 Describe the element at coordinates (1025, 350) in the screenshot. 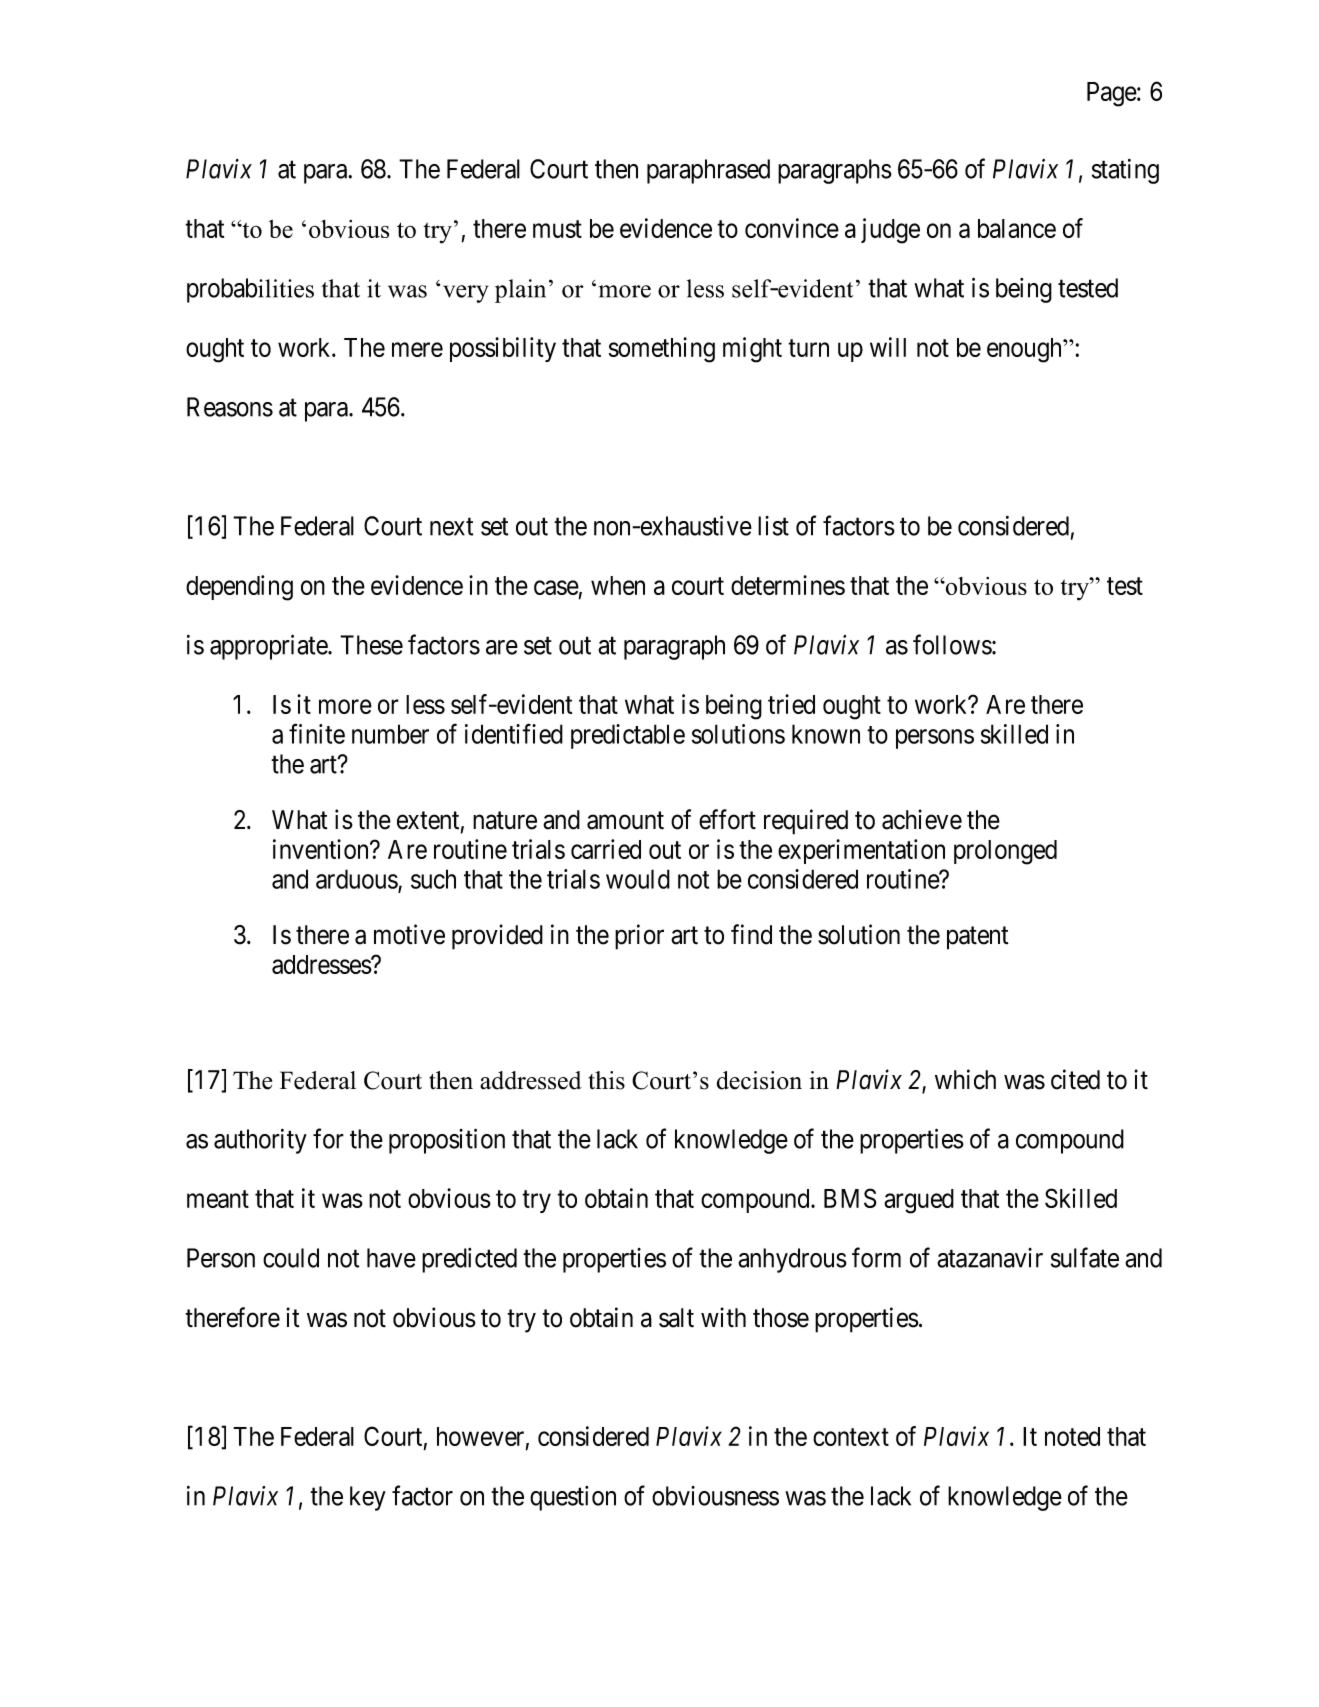

I see `enough` at that location.
